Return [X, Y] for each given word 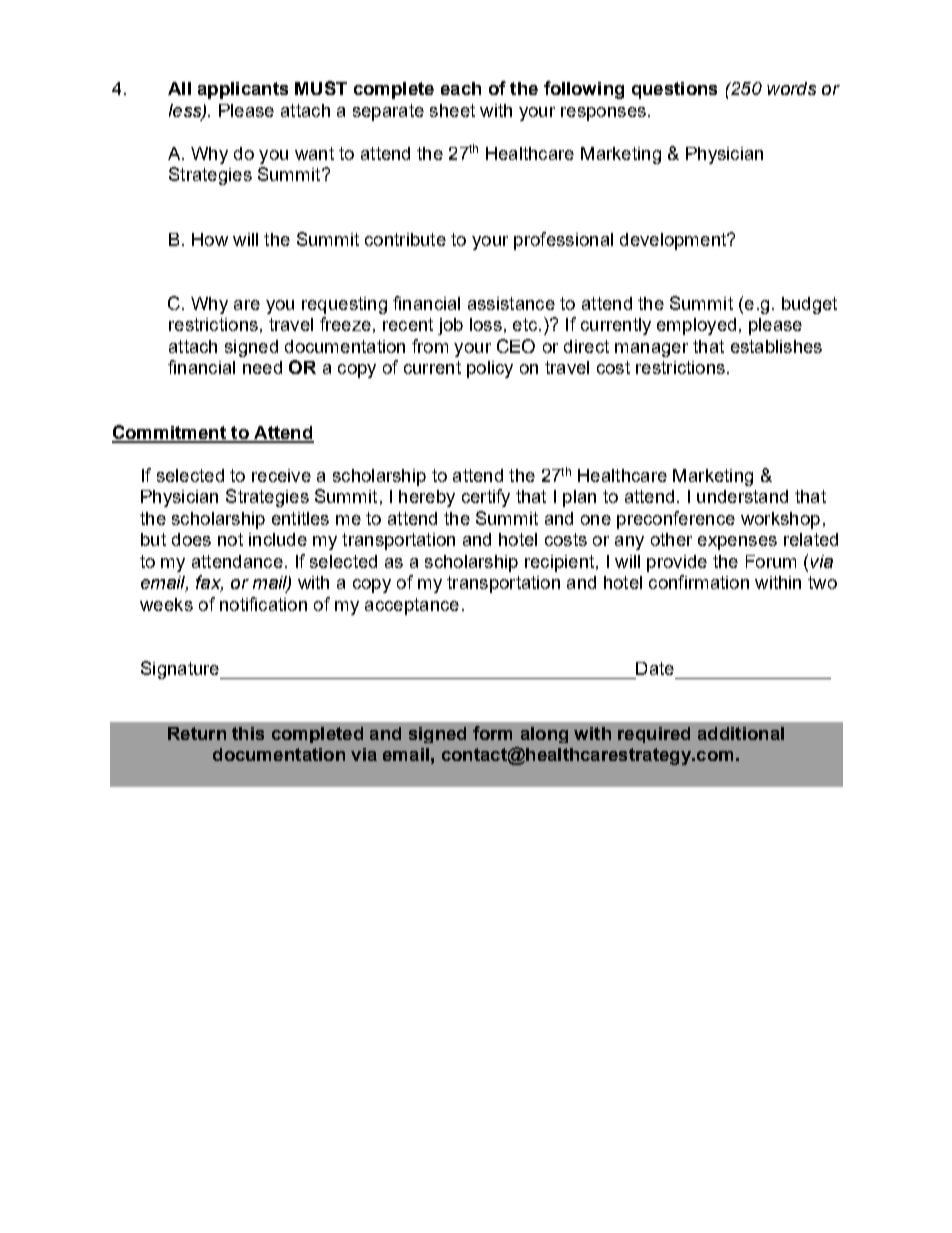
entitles [300, 518]
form [492, 733]
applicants [243, 90]
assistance [511, 303]
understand [742, 496]
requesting [344, 305]
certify [486, 498]
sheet [452, 110]
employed [696, 326]
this [248, 733]
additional [741, 733]
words [791, 88]
